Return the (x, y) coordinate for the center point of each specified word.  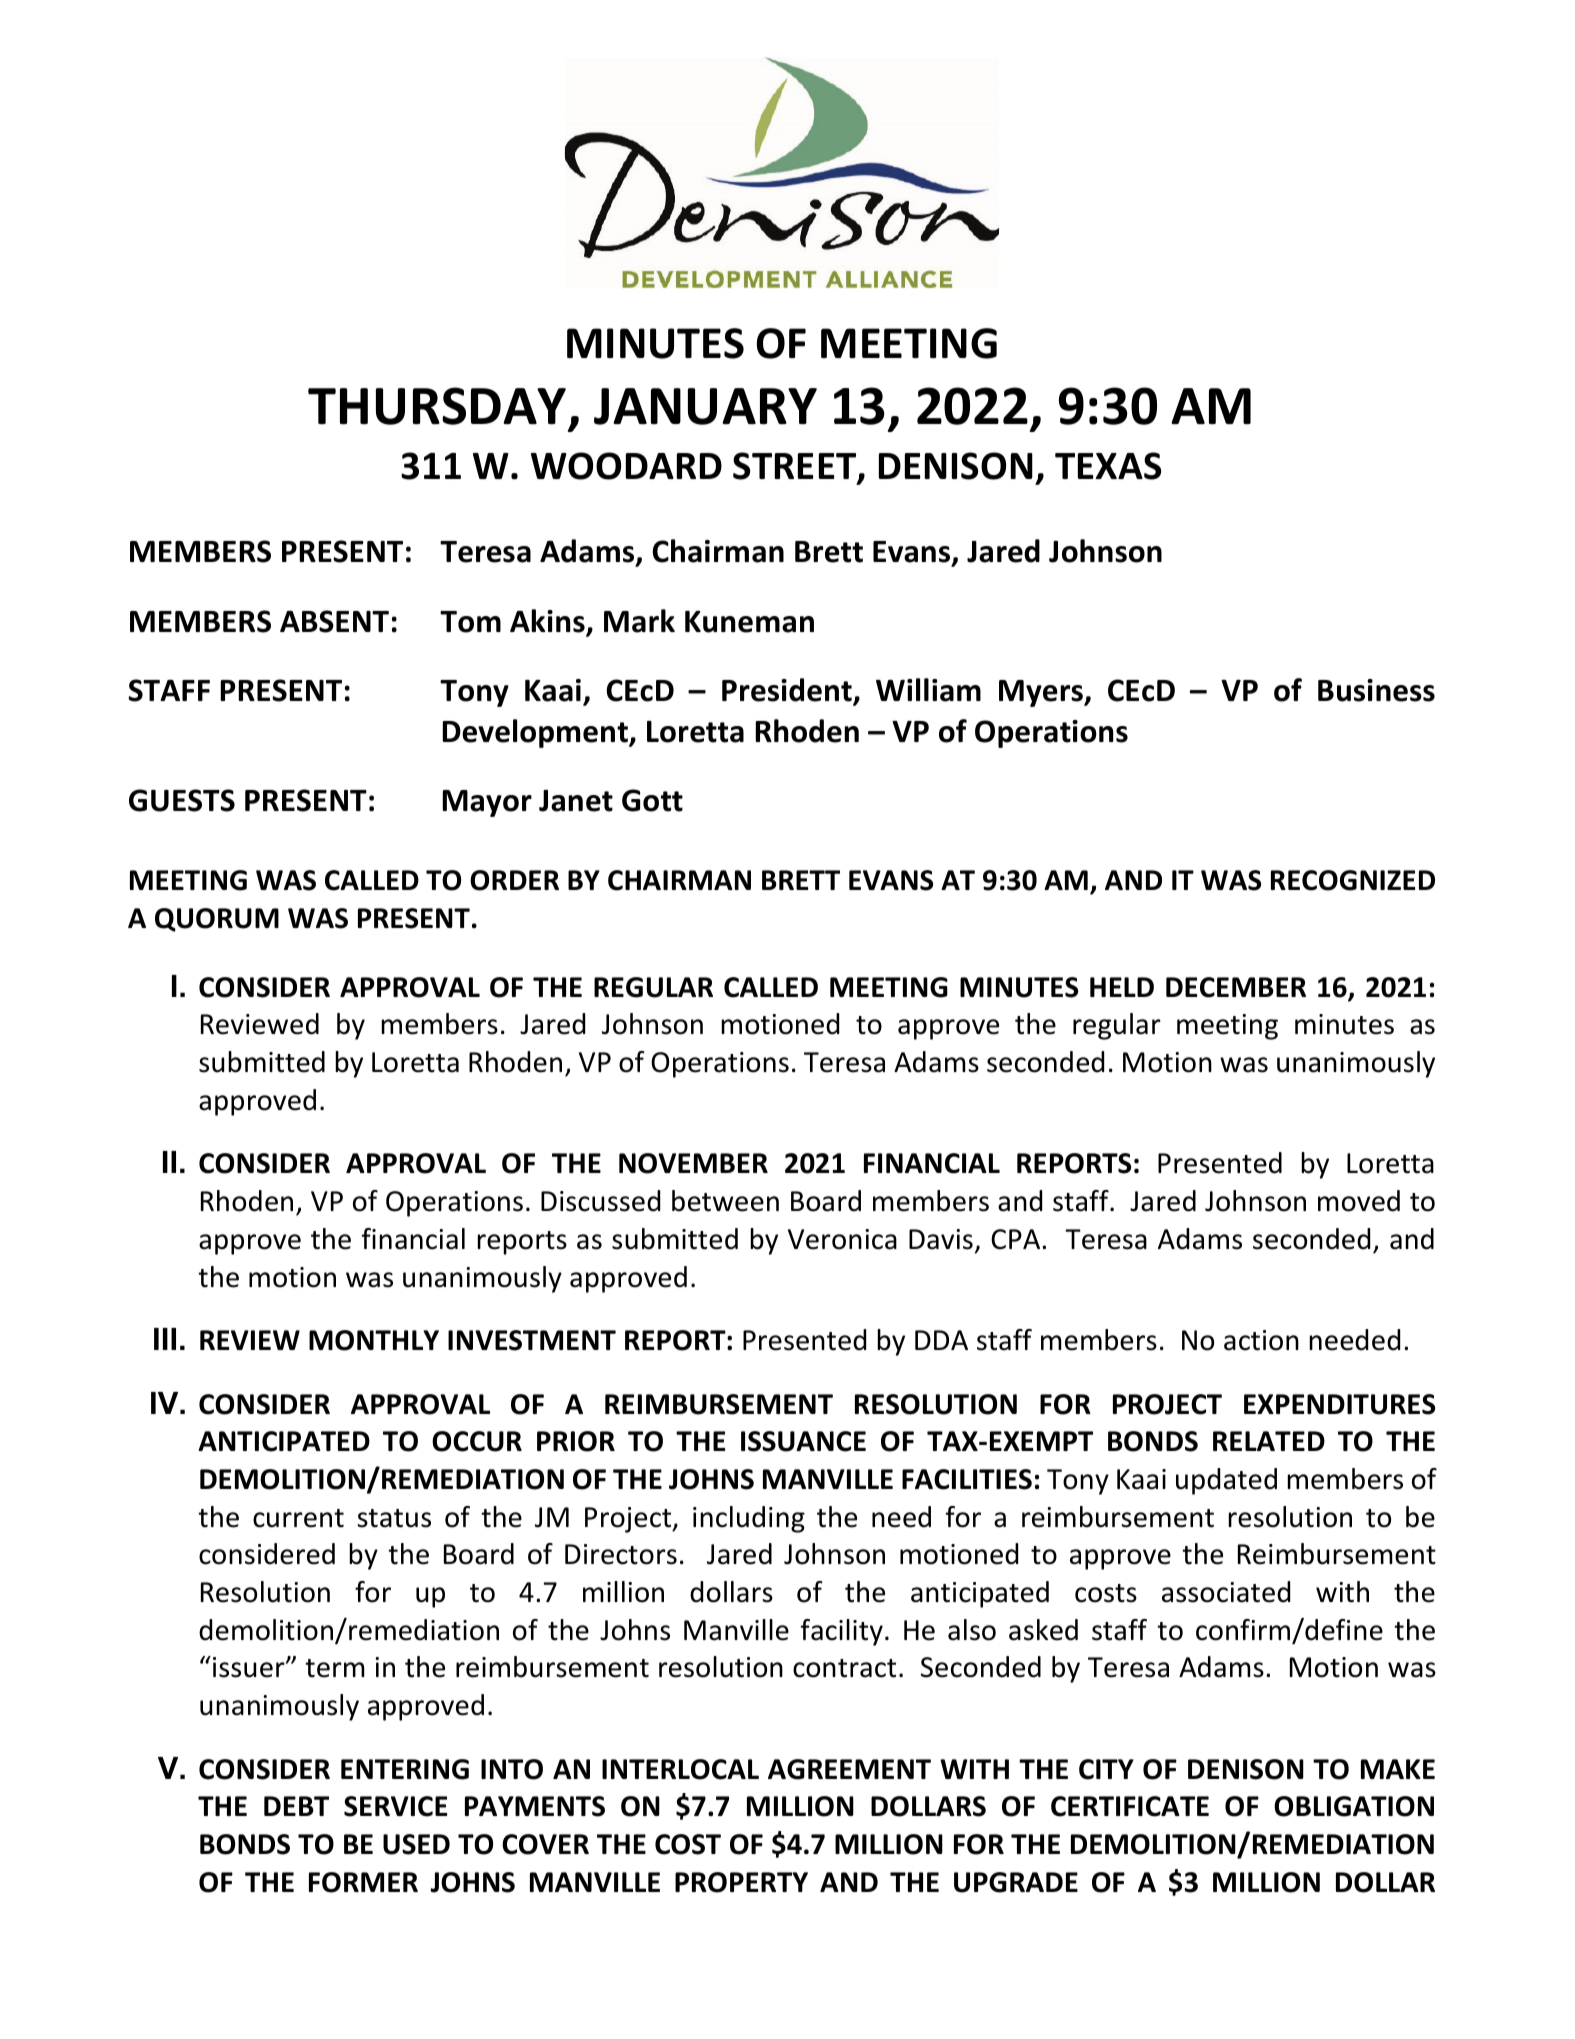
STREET (796, 467)
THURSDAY (437, 406)
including (749, 1519)
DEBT (296, 1806)
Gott (652, 800)
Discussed (600, 1201)
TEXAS (1108, 466)
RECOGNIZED (1353, 880)
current (298, 1518)
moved (1359, 1201)
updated (1226, 1481)
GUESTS (182, 800)
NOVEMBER (693, 1163)
